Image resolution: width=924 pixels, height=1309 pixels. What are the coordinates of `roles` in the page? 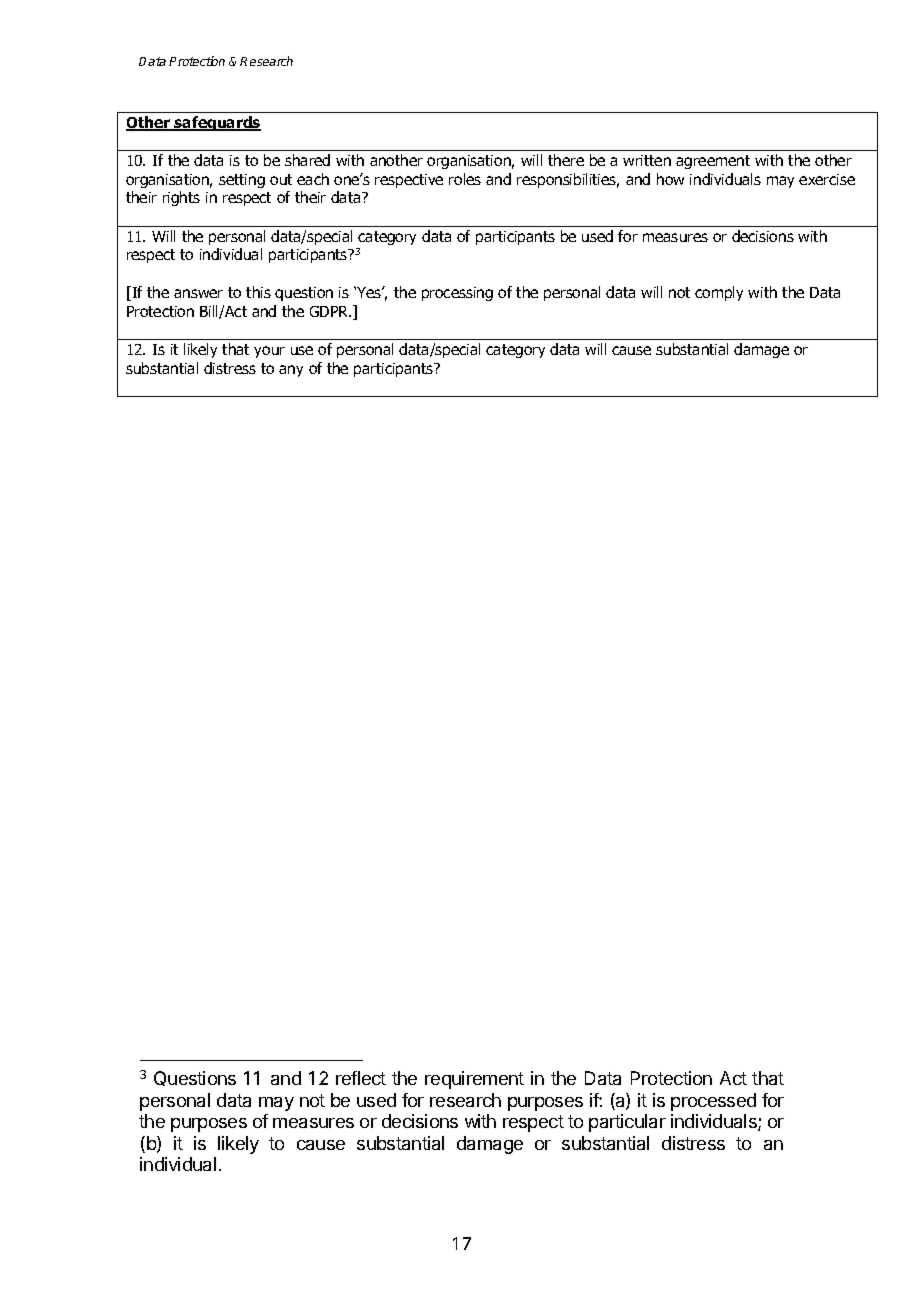 It's located at (465, 179).
